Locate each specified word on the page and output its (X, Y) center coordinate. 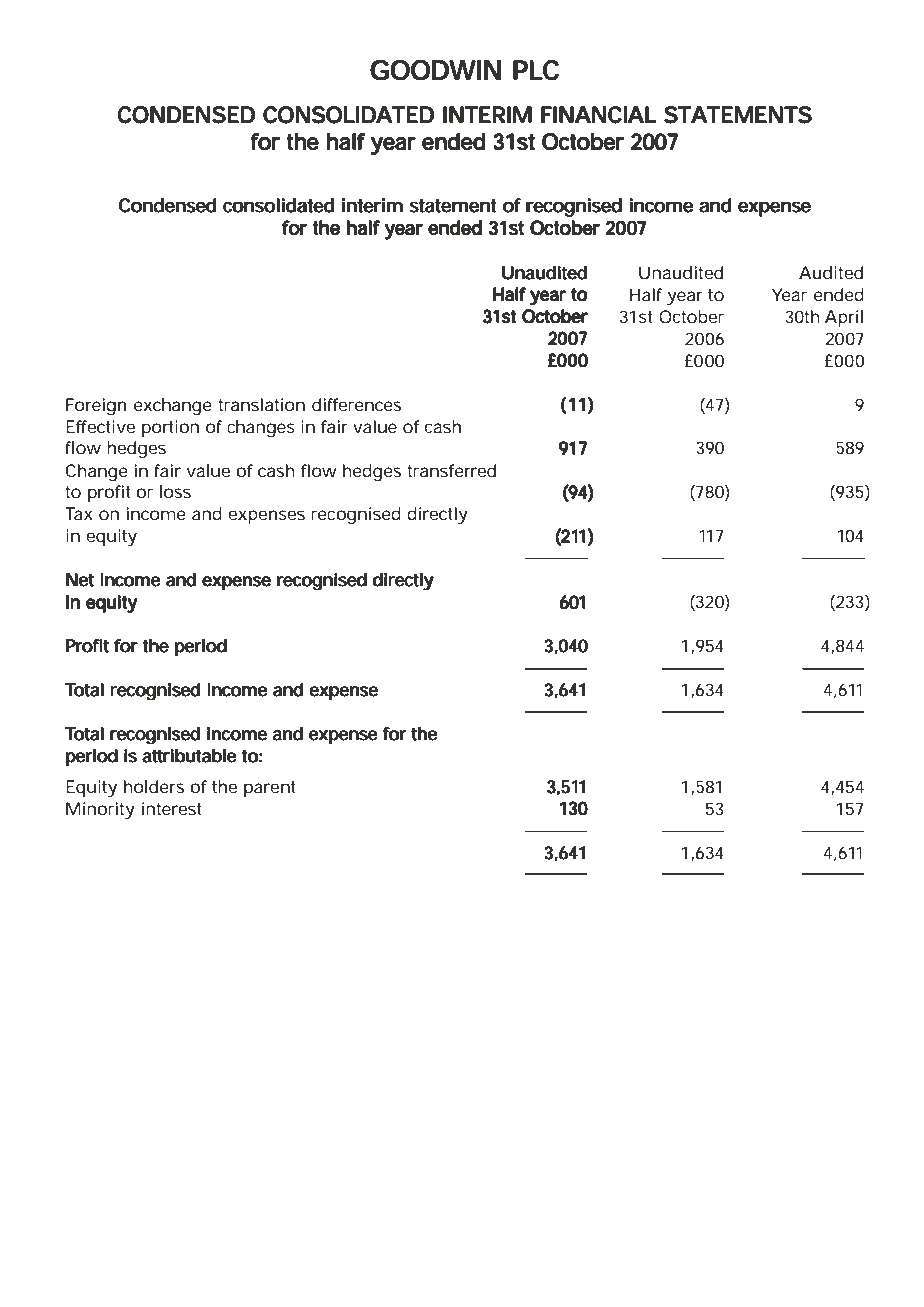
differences (356, 404)
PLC (536, 70)
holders (154, 786)
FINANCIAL (598, 115)
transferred (451, 470)
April (844, 318)
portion (170, 428)
